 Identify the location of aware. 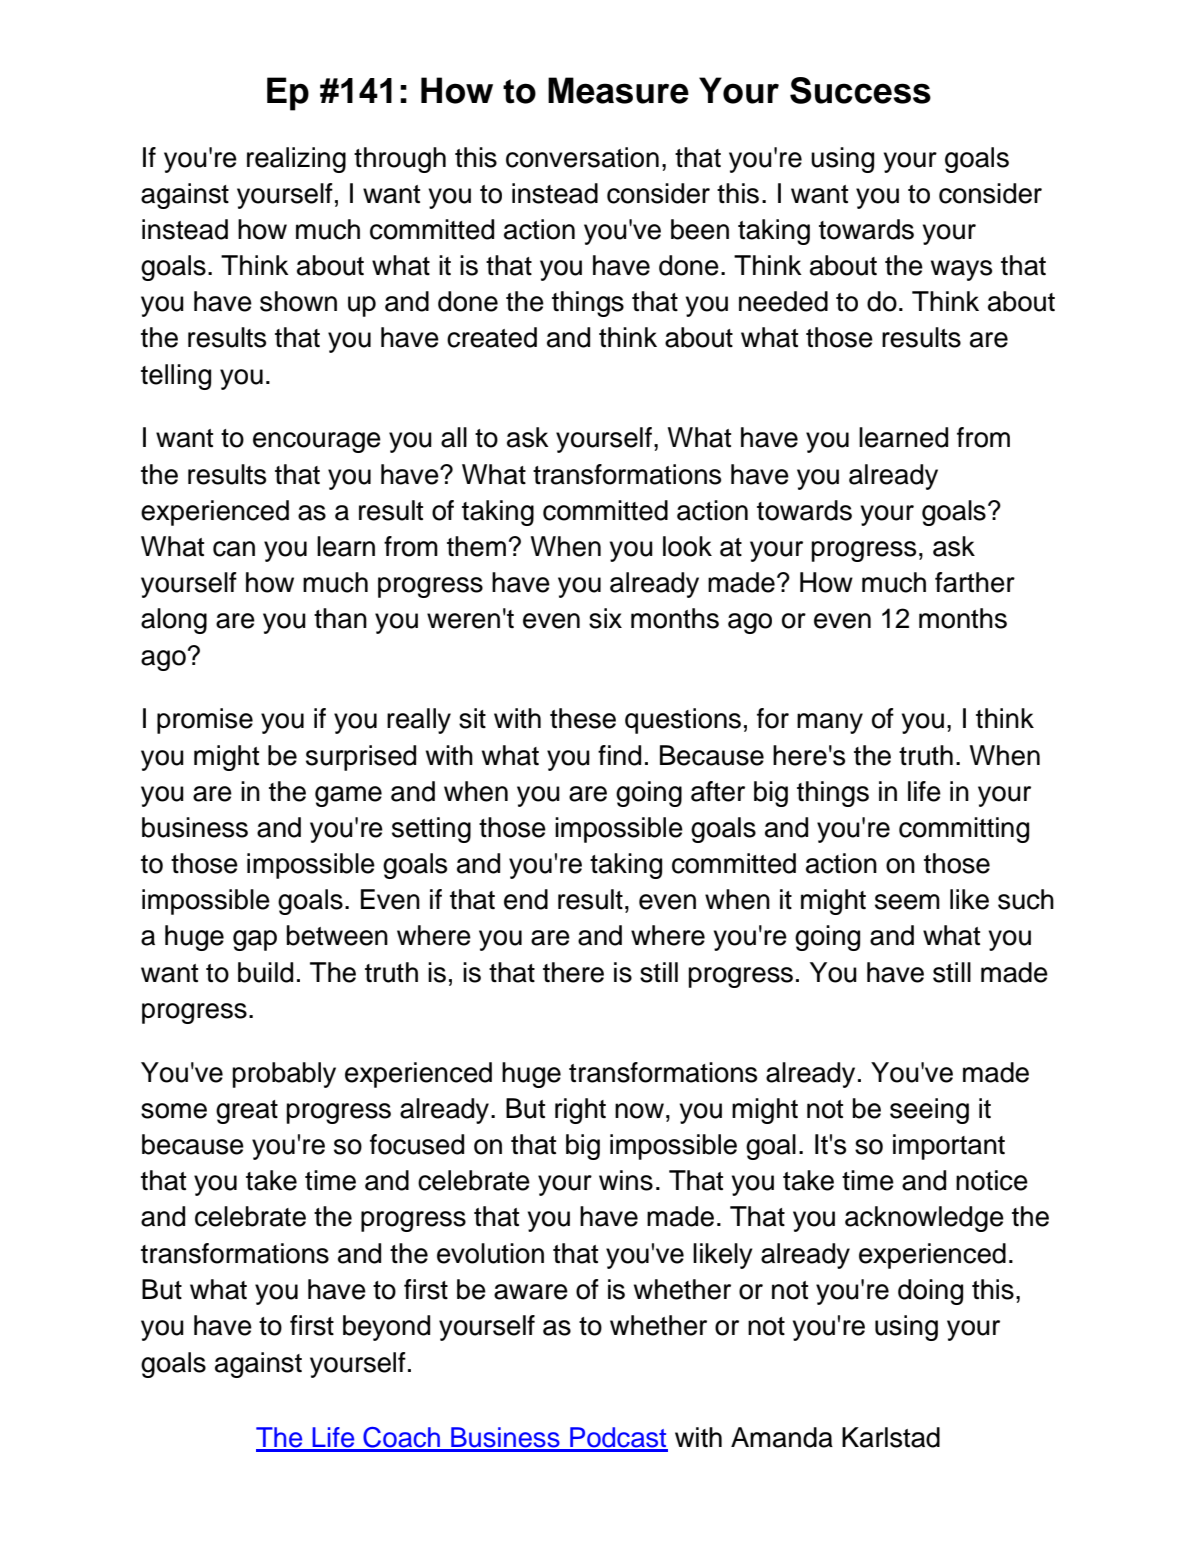
(531, 1292).
